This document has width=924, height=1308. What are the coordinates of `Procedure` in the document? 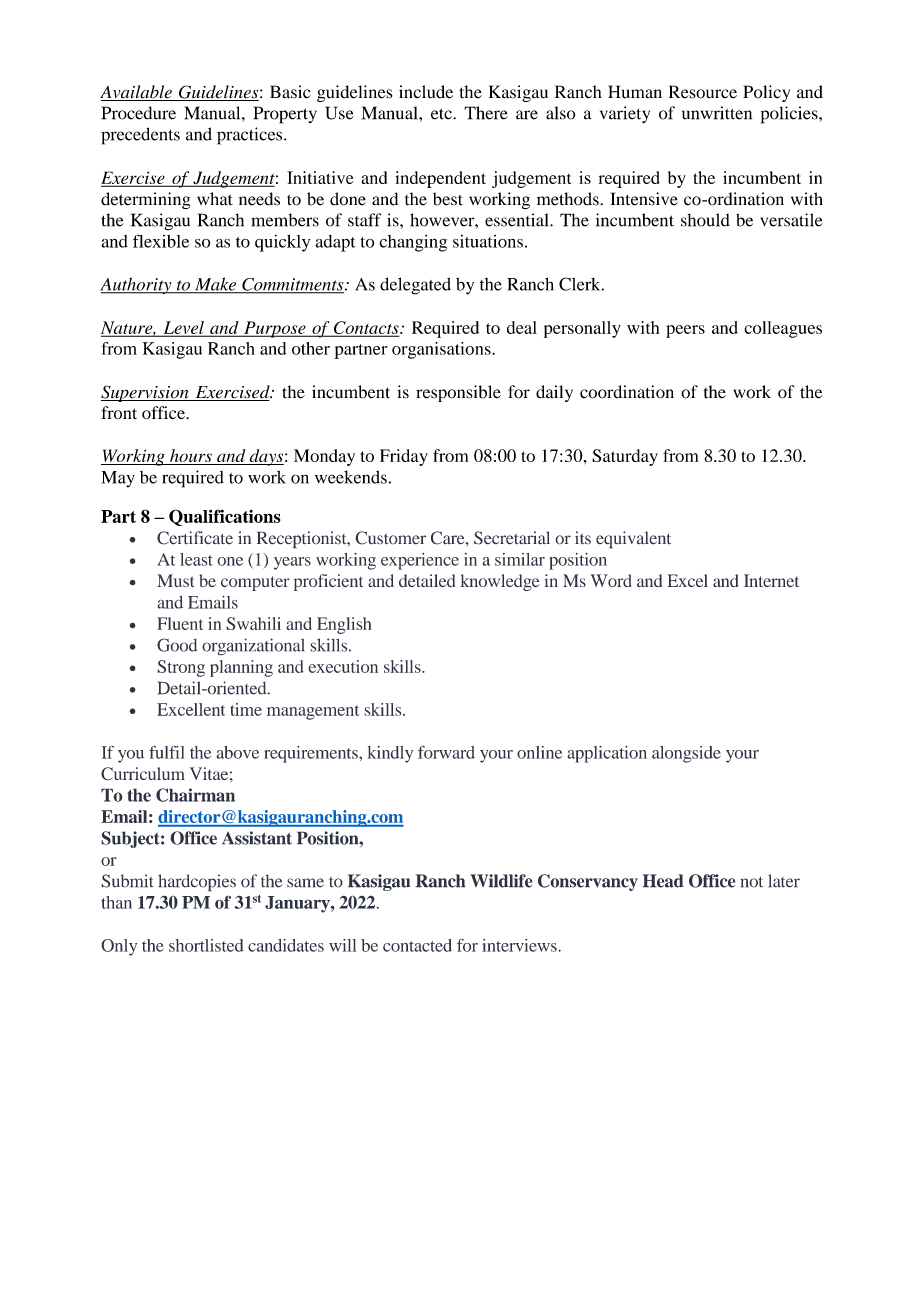 It's located at (139, 113).
